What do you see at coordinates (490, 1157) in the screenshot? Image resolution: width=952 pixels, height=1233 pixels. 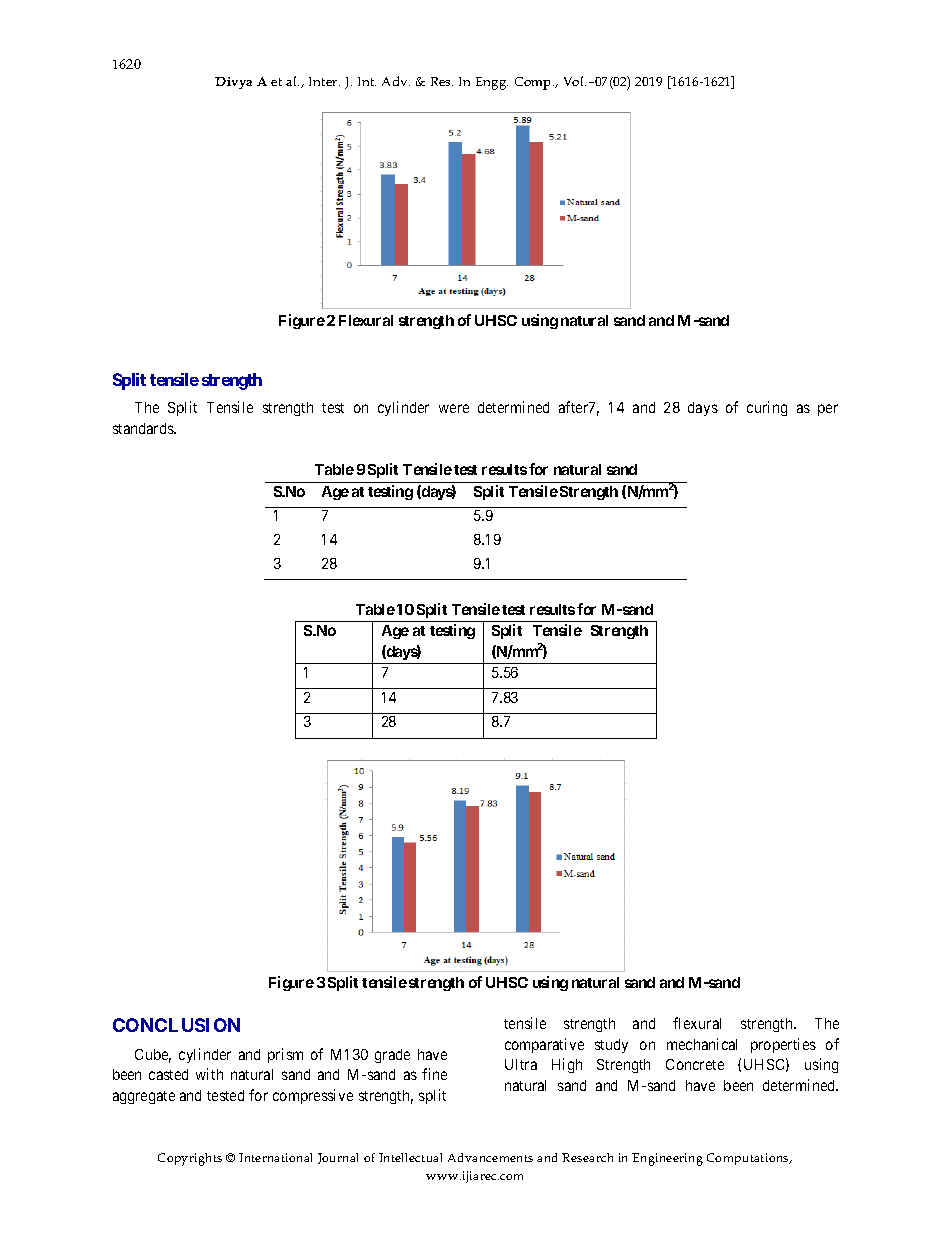 I see `Advancements` at bounding box center [490, 1157].
